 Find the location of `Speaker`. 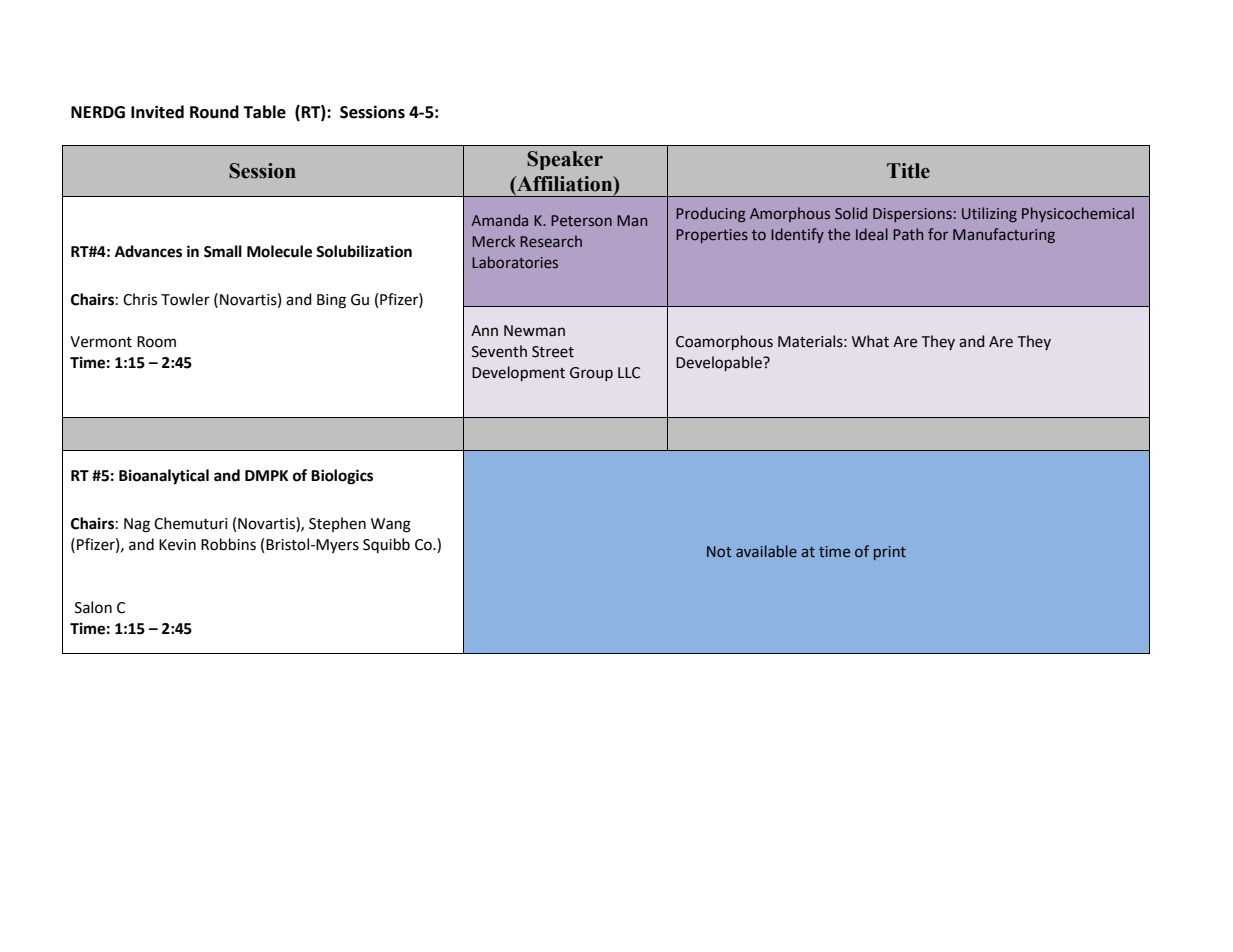

Speaker is located at coordinates (565, 160).
